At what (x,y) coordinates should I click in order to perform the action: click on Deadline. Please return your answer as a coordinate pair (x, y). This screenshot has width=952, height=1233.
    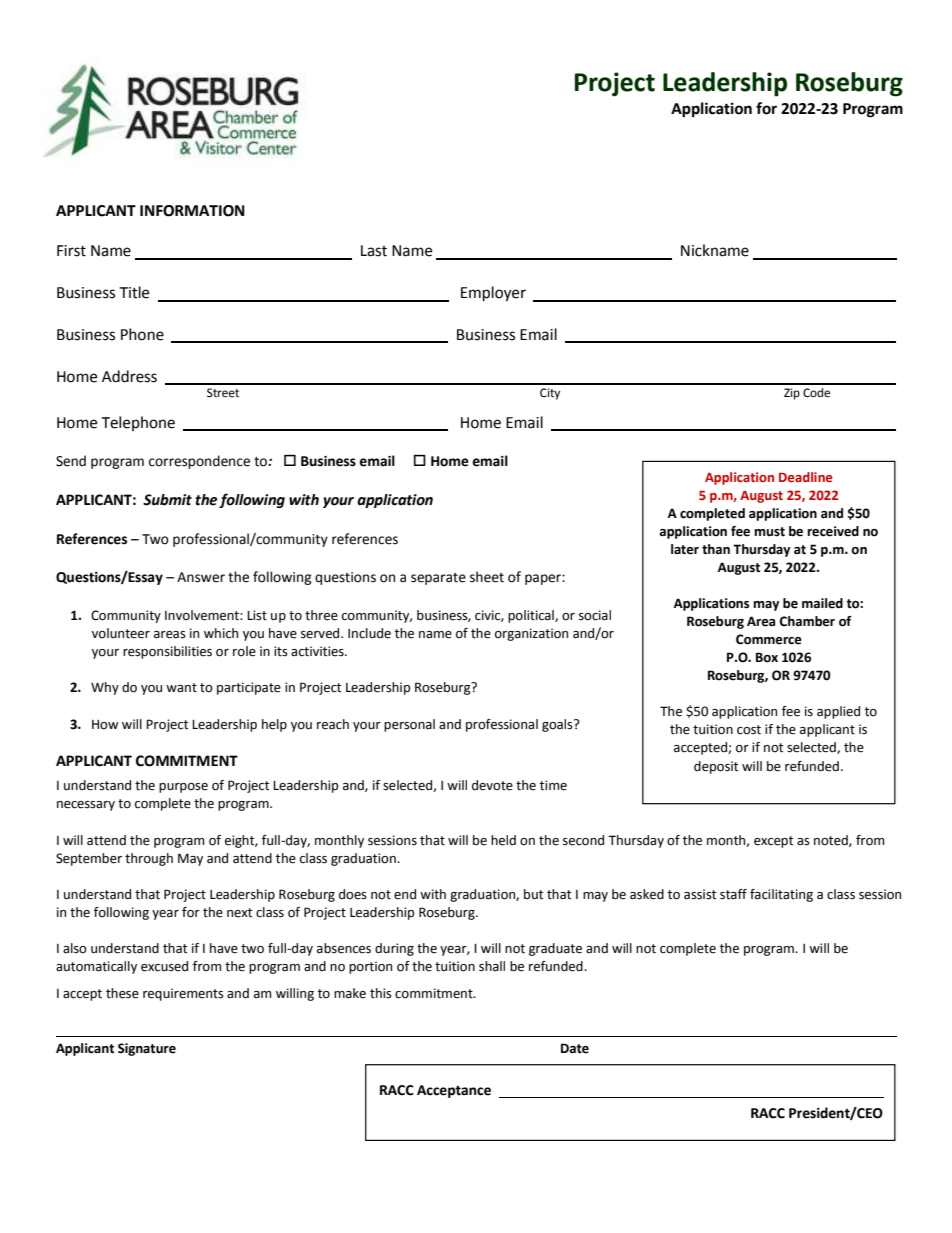
    Looking at the image, I should click on (805, 477).
